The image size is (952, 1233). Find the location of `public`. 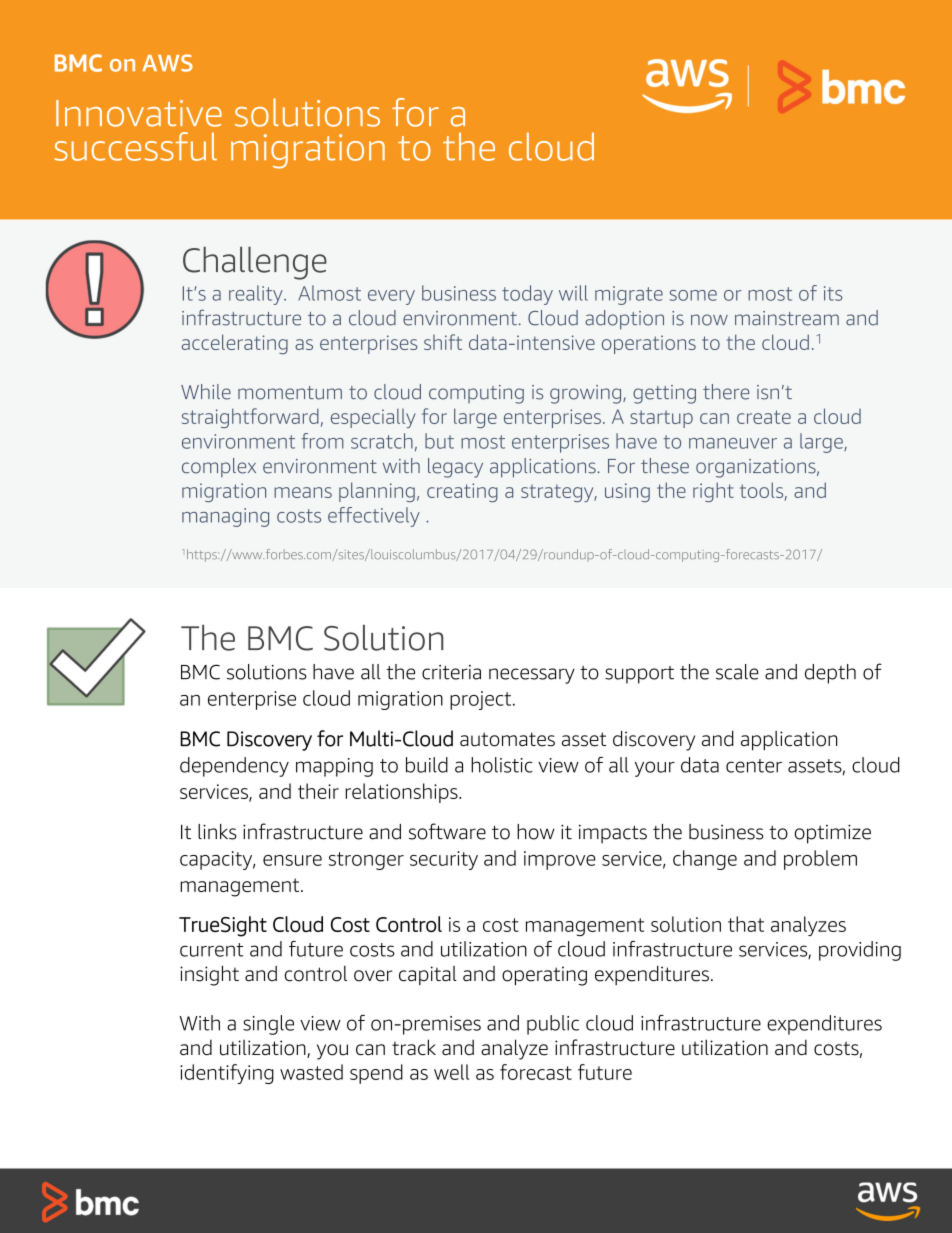

public is located at coordinates (553, 1025).
